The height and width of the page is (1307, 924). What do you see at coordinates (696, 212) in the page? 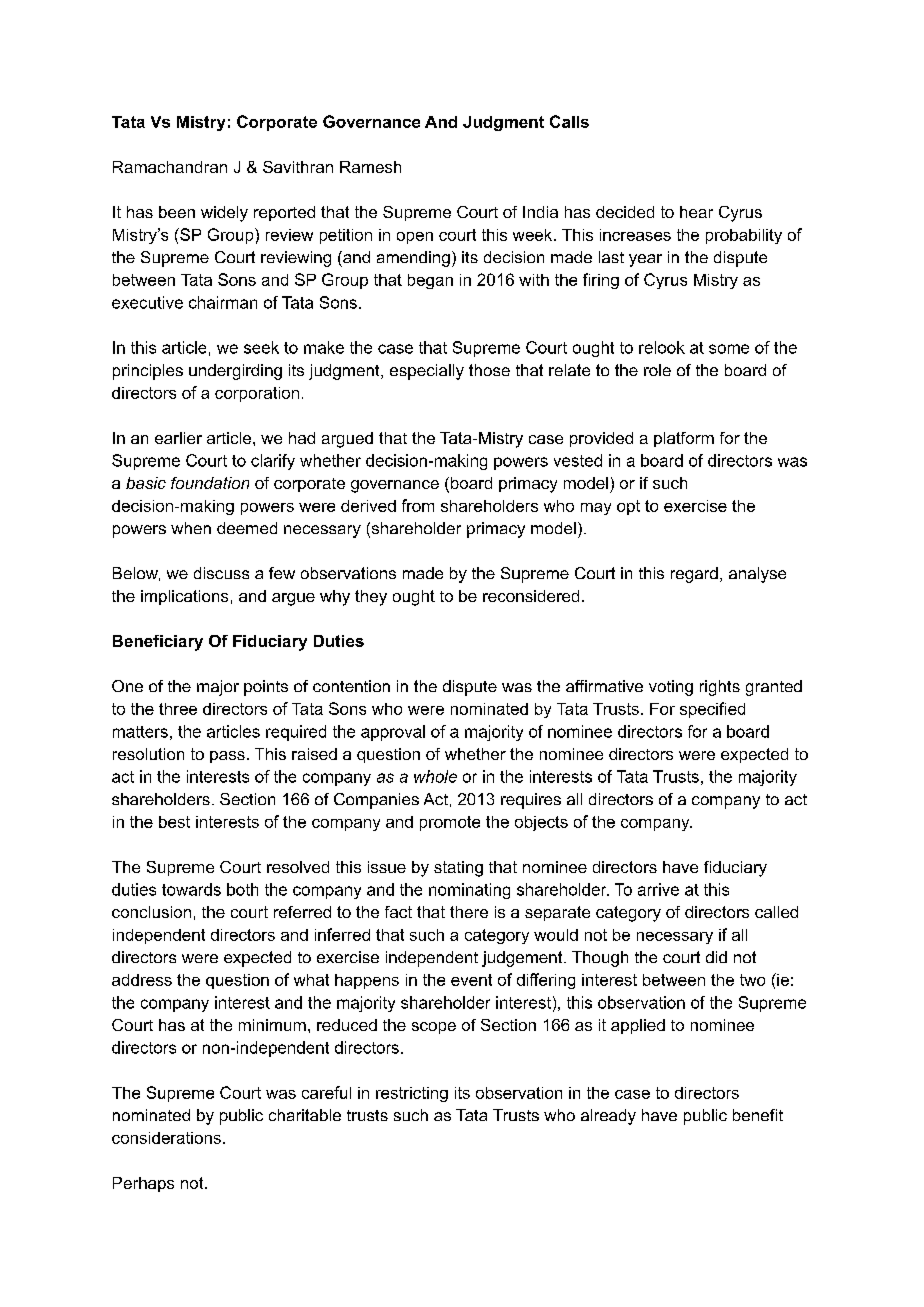
I see `hear` at bounding box center [696, 212].
